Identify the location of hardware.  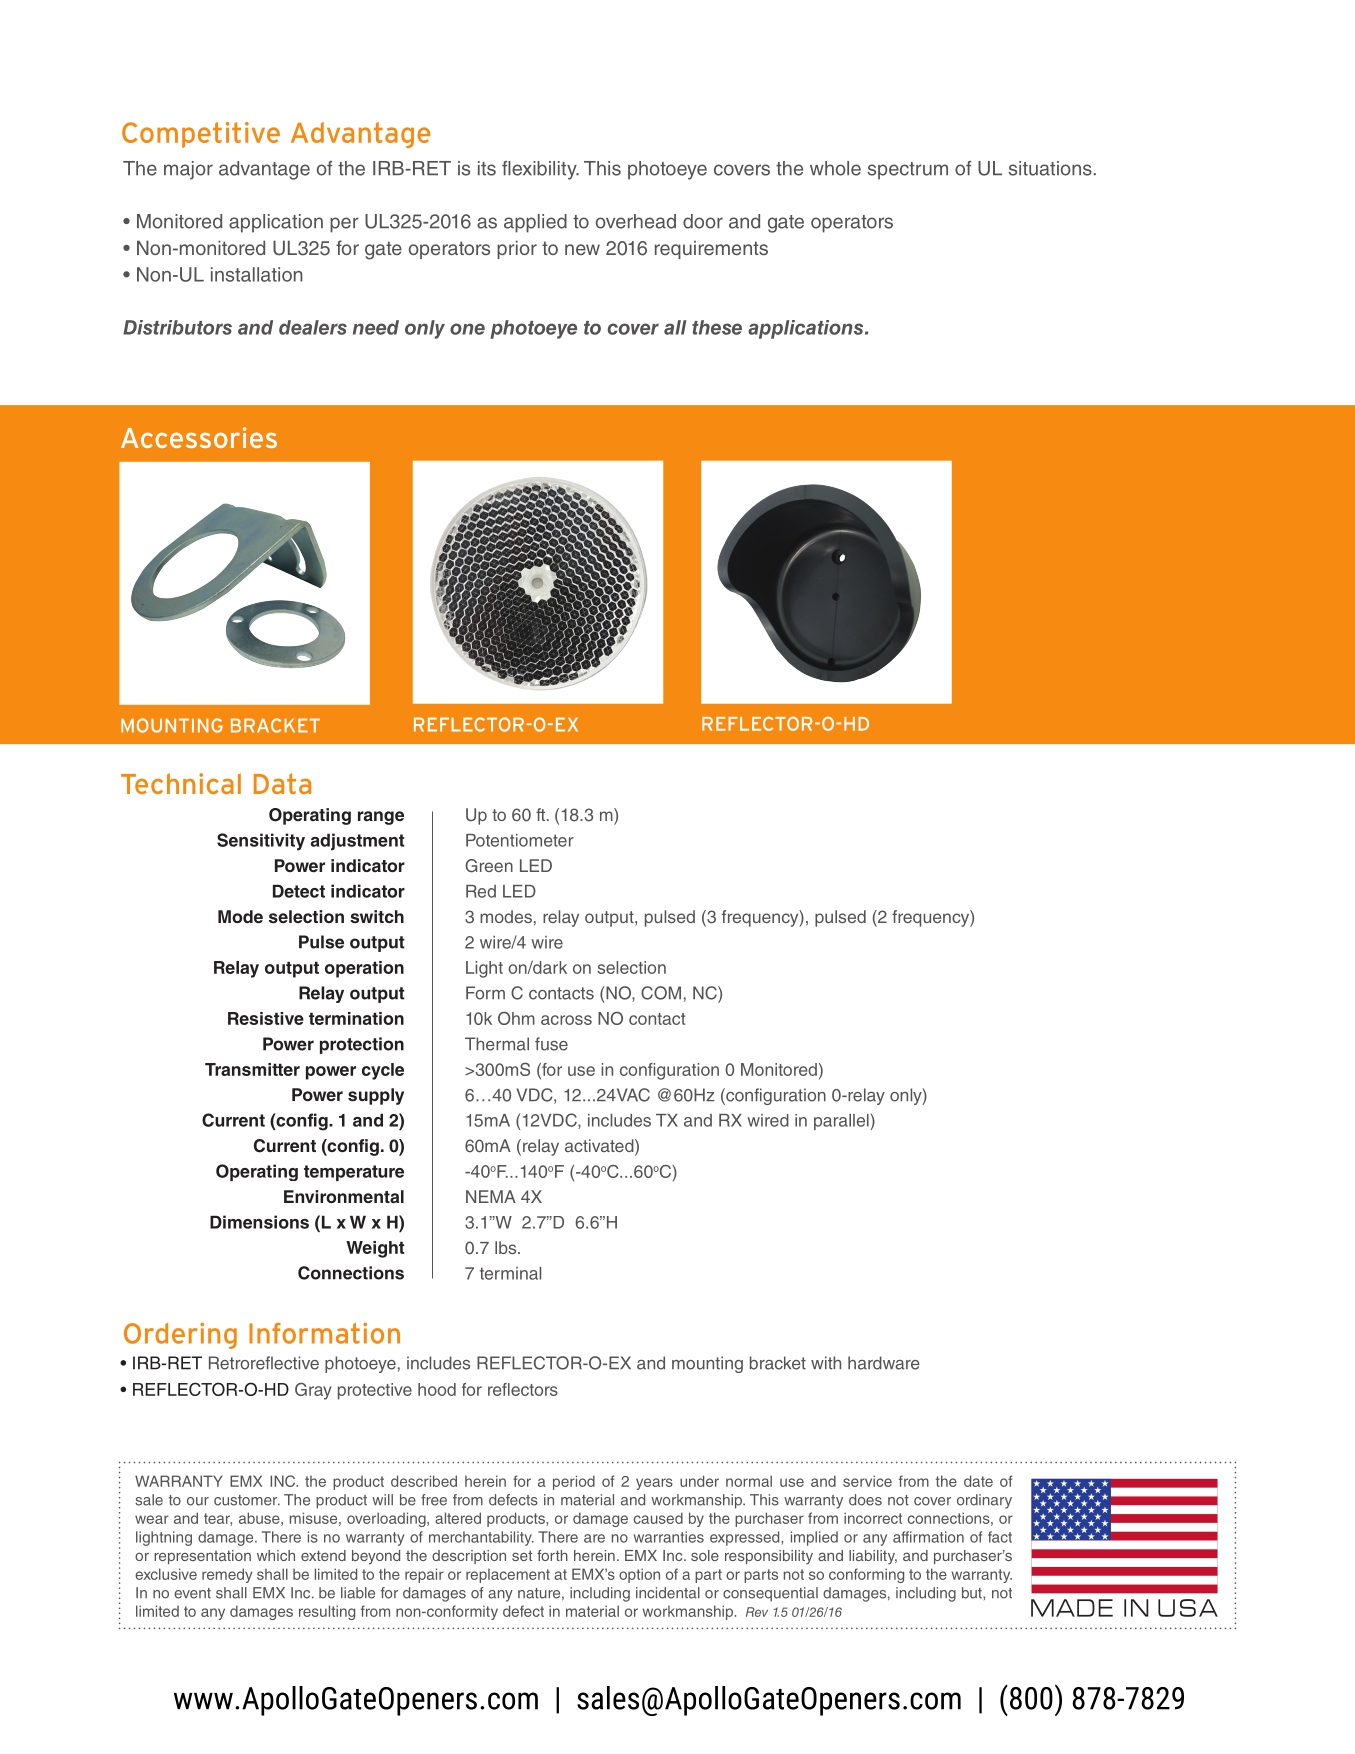
(884, 1363).
